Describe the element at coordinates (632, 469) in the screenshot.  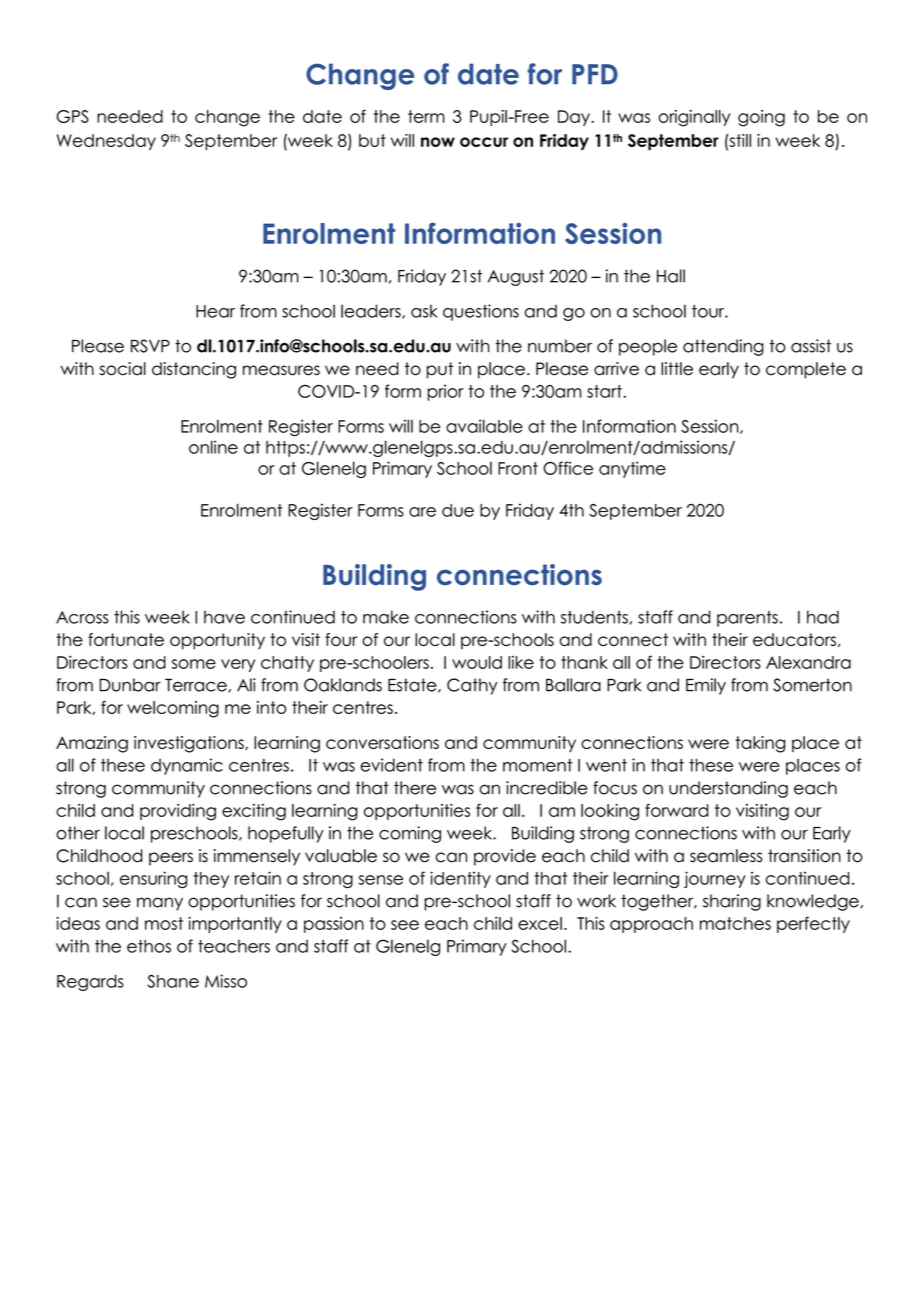
I see `anytime` at that location.
